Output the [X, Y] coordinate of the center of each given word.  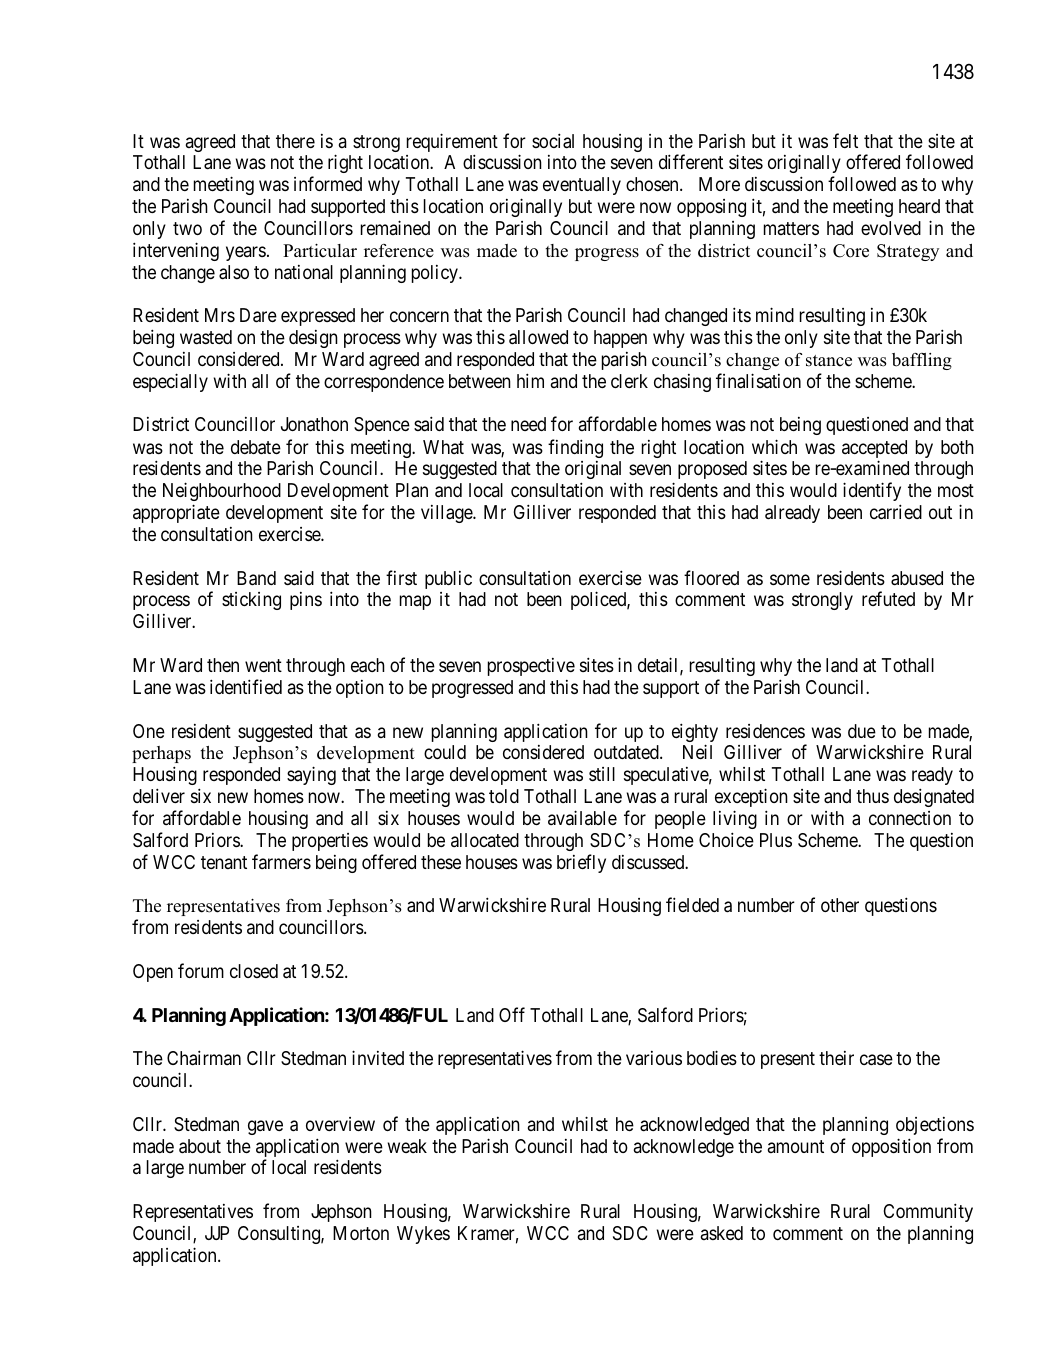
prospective [531, 667]
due [862, 731]
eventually [582, 186]
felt [845, 140]
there [295, 141]
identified [246, 686]
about [200, 1146]
